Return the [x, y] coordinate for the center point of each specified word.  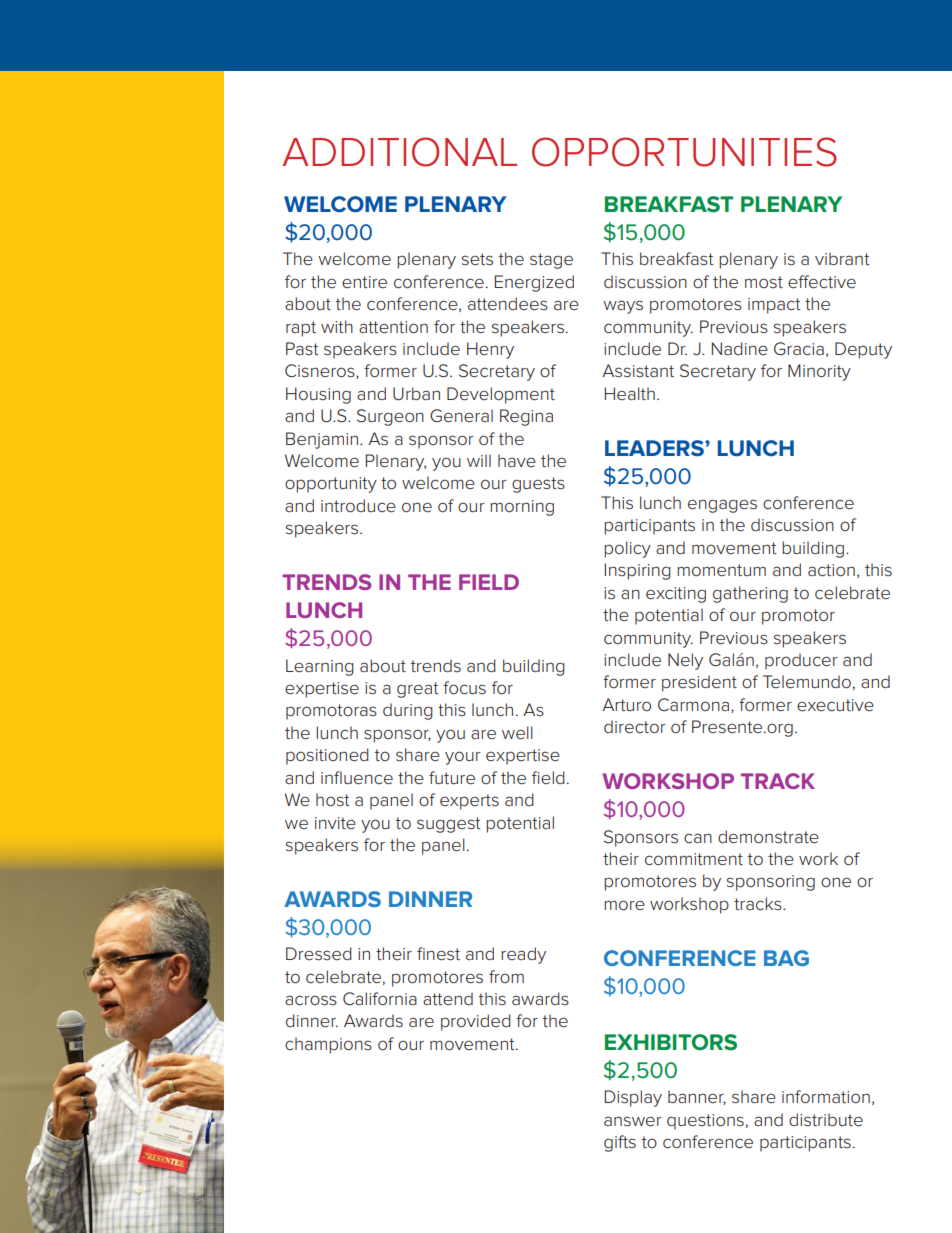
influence [357, 778]
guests [538, 485]
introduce [358, 505]
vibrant [842, 258]
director [635, 727]
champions [328, 1045]
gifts [620, 1143]
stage [551, 261]
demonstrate [768, 837]
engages [722, 506]
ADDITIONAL [399, 152]
